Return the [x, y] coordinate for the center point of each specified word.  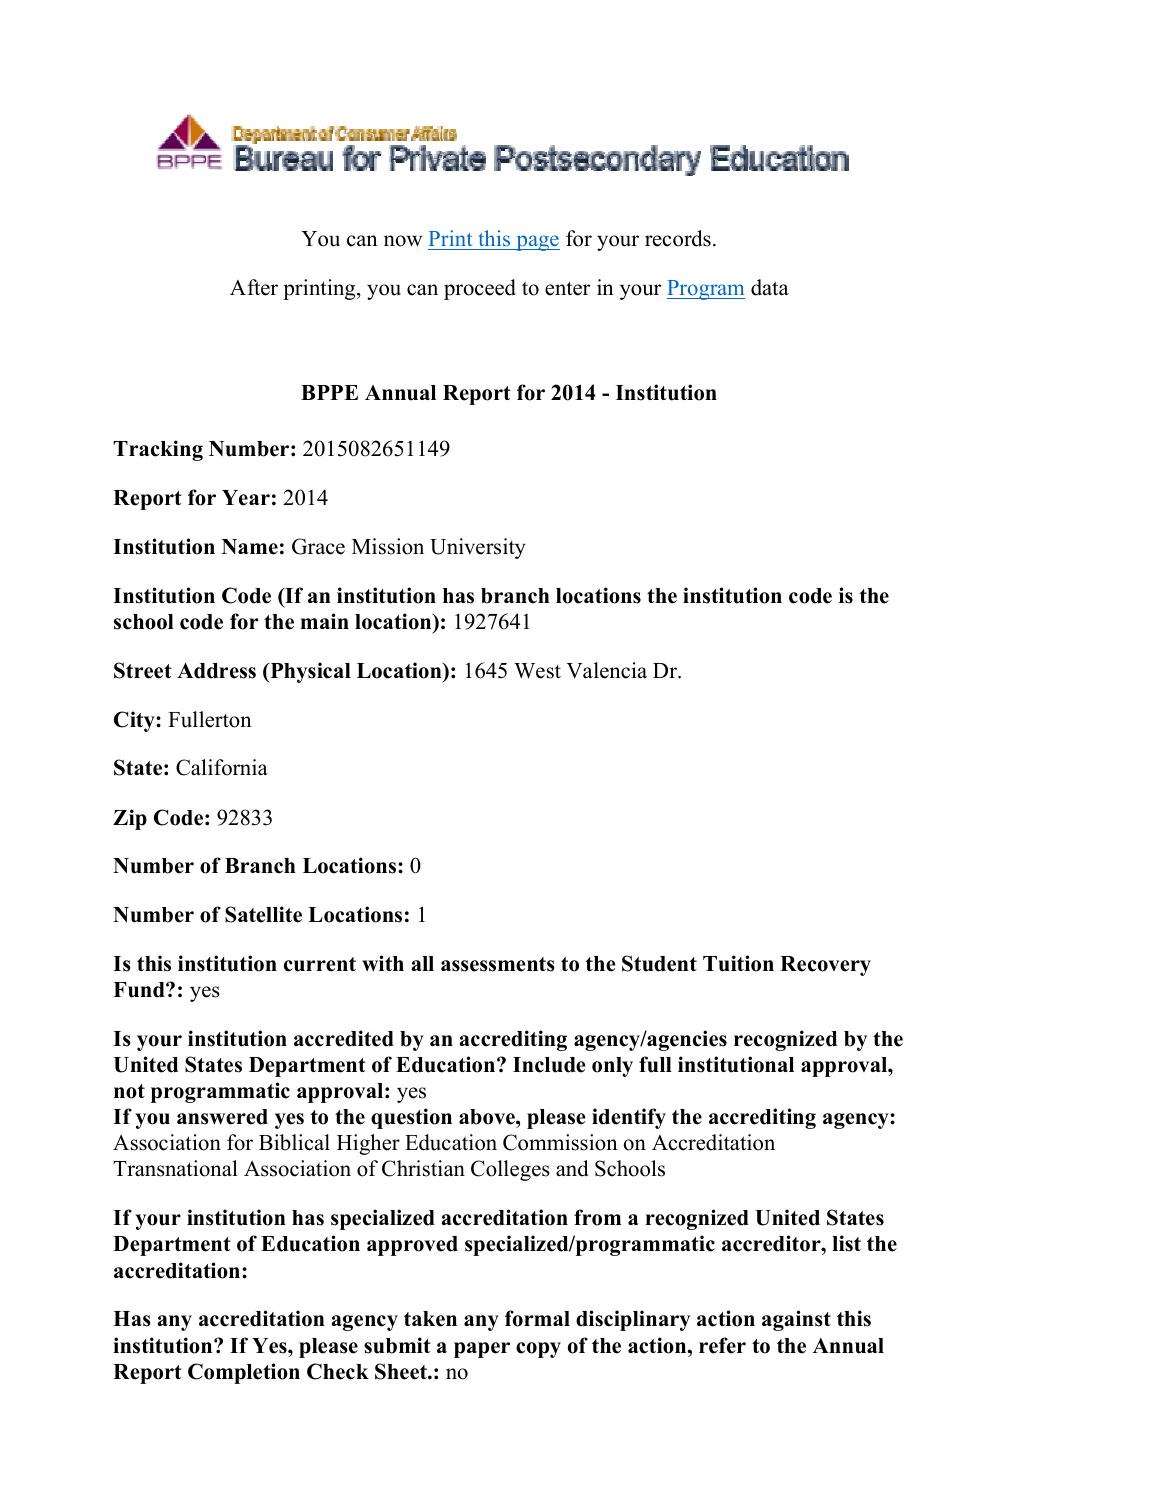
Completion [244, 1373]
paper [482, 1350]
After [254, 287]
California [222, 767]
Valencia [606, 670]
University [478, 548]
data [770, 287]
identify [629, 1118]
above [488, 1117]
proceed [480, 289]
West [537, 671]
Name [250, 547]
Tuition [738, 963]
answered [222, 1117]
